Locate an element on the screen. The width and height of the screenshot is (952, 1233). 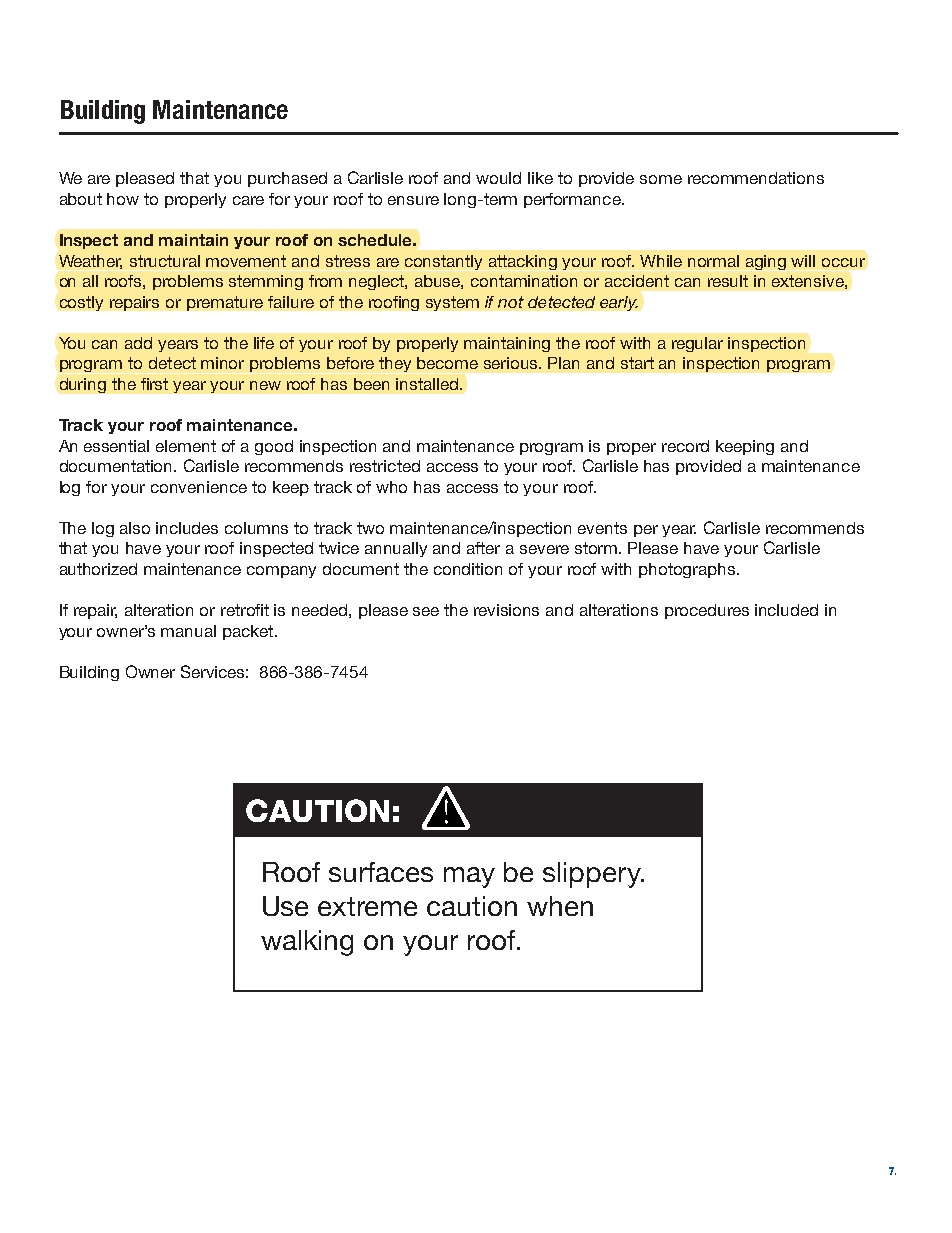
see is located at coordinates (426, 611).
